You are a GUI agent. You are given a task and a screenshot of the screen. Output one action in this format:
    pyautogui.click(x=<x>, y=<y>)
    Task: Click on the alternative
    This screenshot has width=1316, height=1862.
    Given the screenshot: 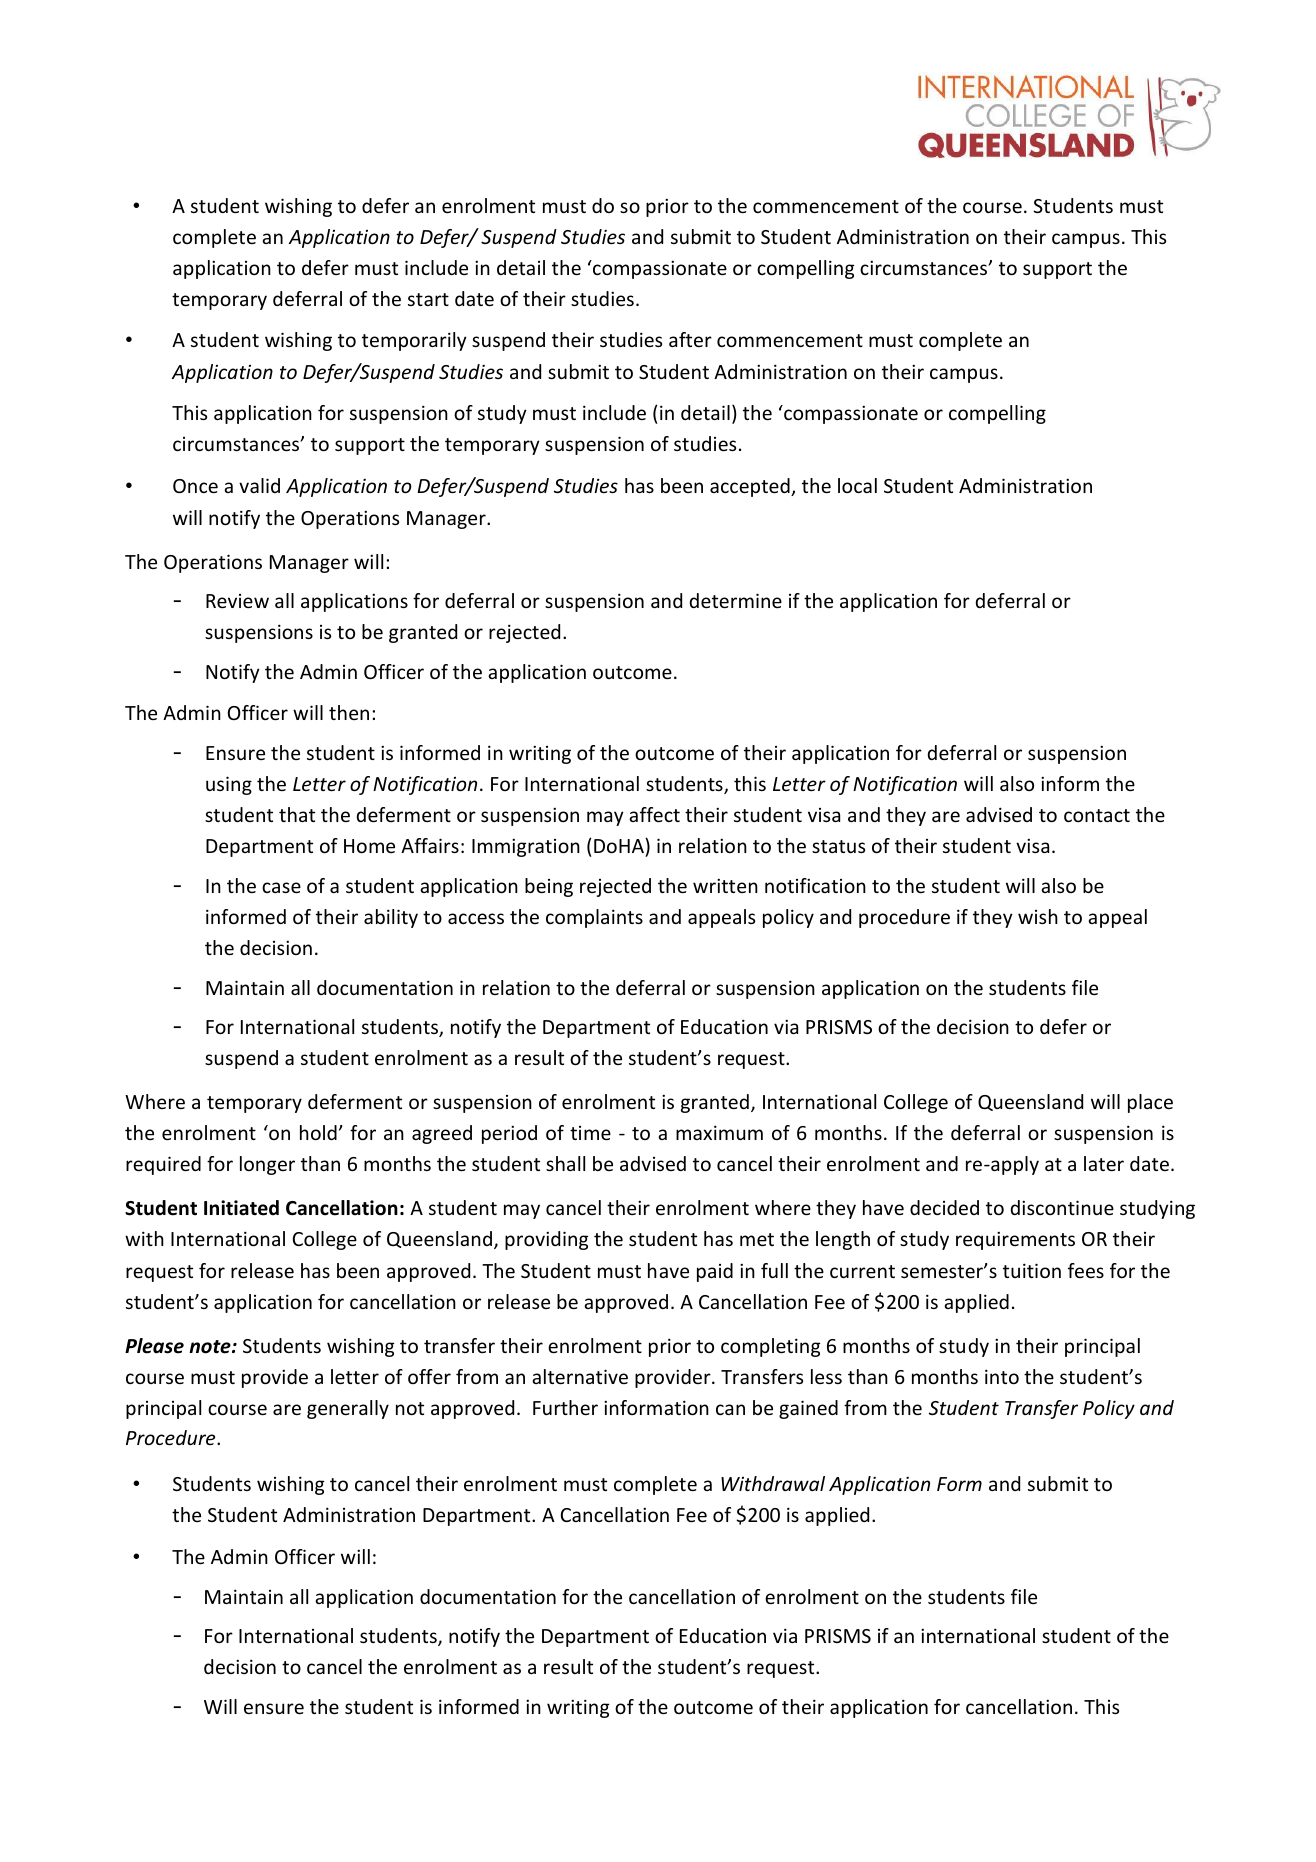 What is the action you would take?
    pyautogui.click(x=580, y=1376)
